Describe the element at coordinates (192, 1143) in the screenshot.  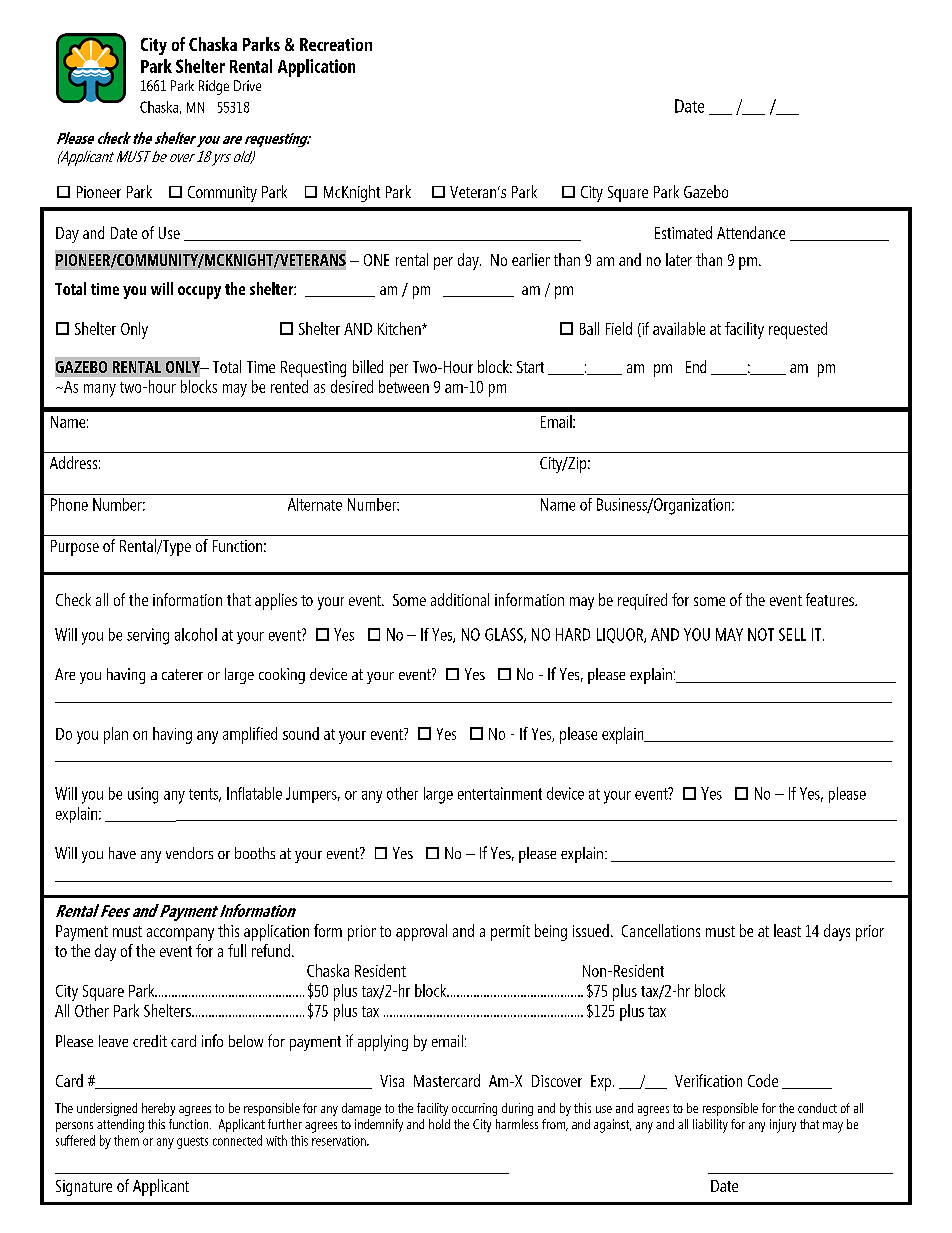
I see `guests` at that location.
